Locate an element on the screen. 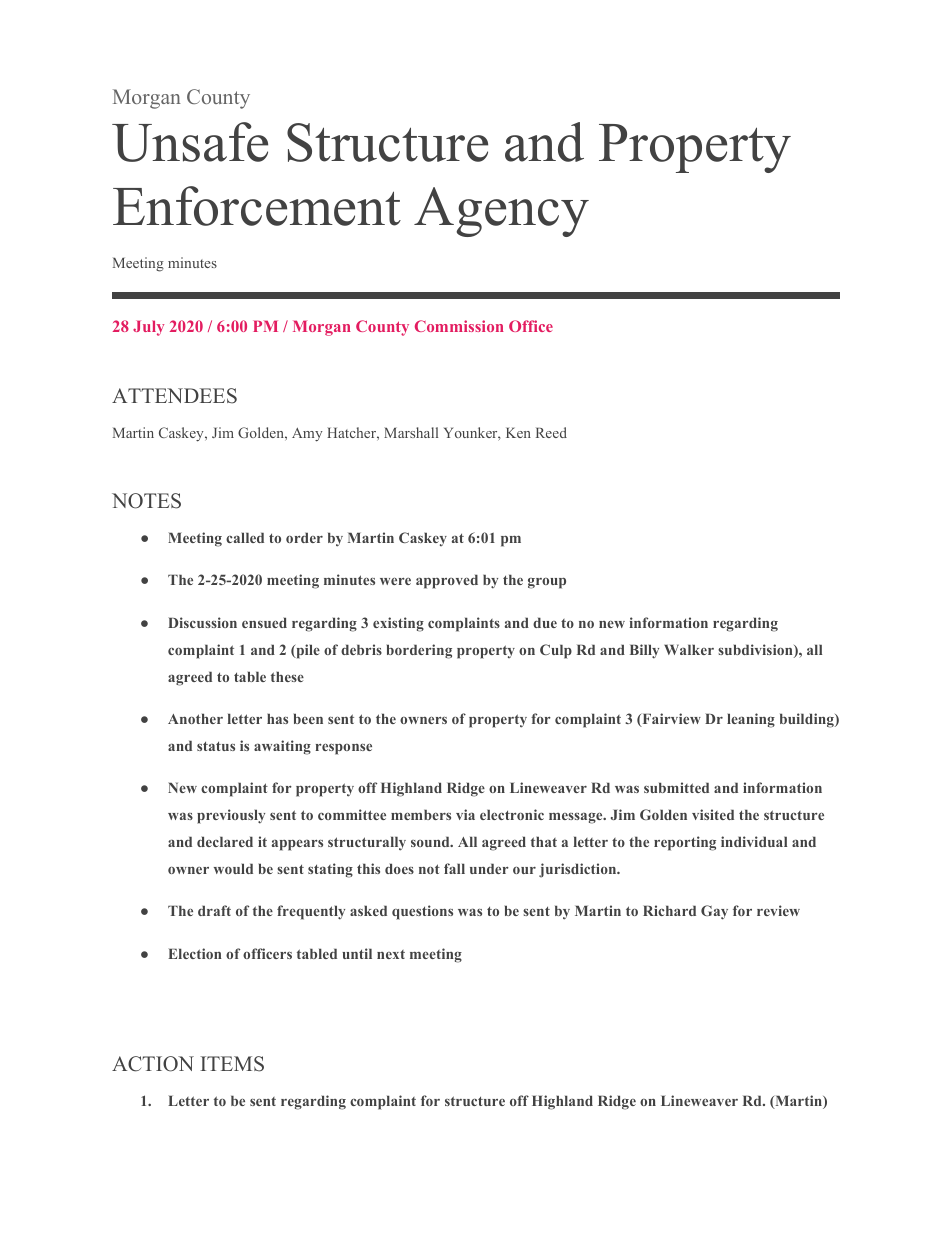 Image resolution: width=952 pixels, height=1233 pixels. previously is located at coordinates (231, 816).
